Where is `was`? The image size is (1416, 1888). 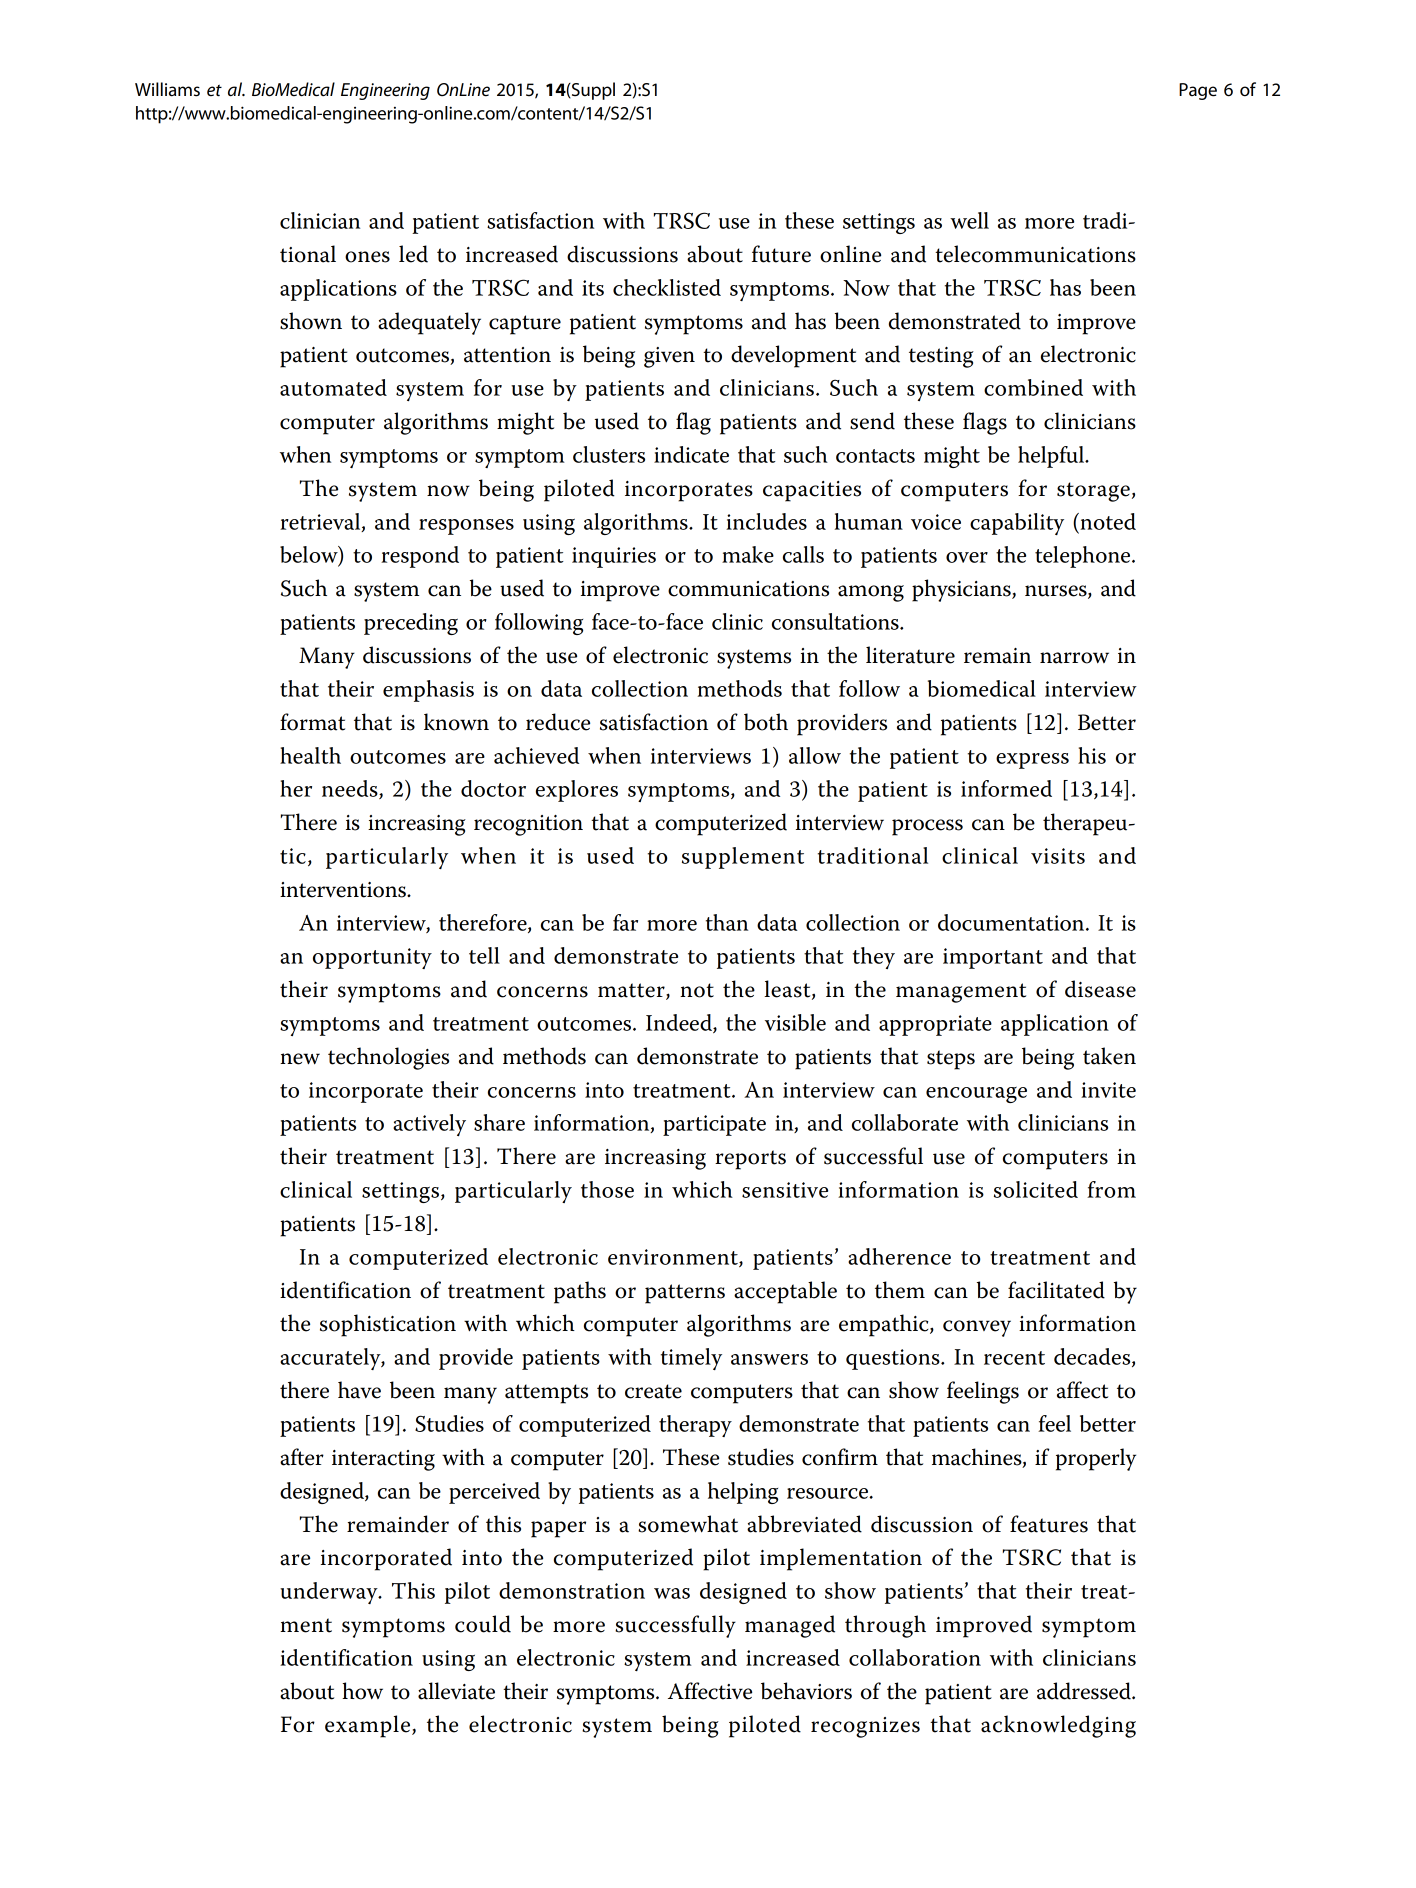 was is located at coordinates (672, 1593).
